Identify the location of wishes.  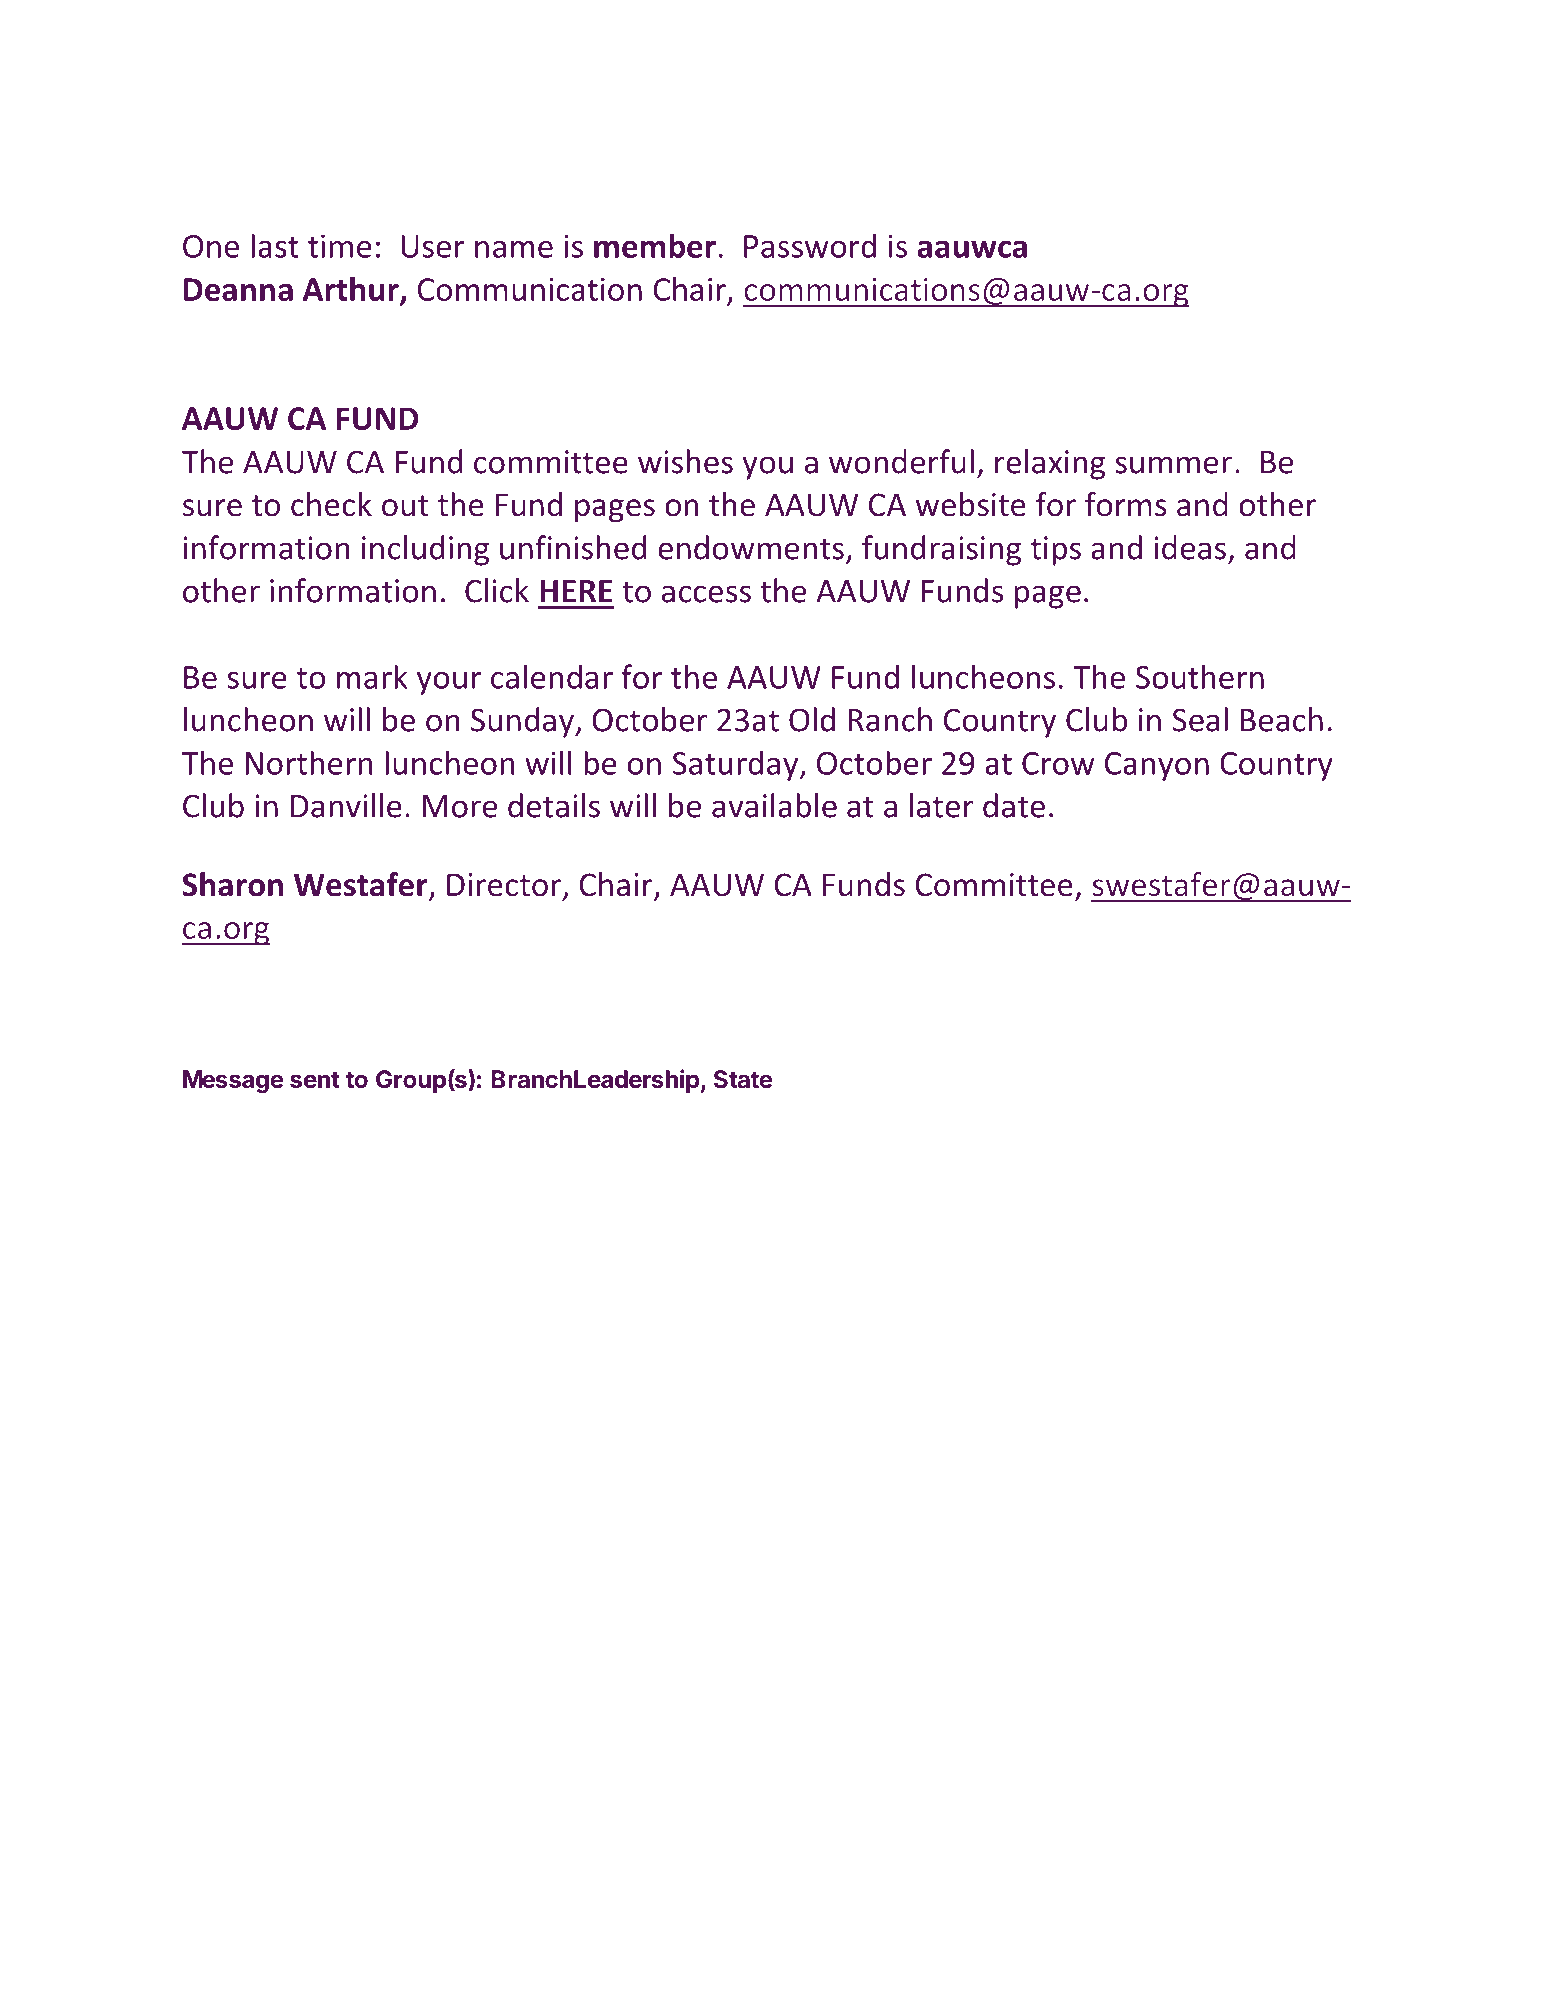
(685, 461).
